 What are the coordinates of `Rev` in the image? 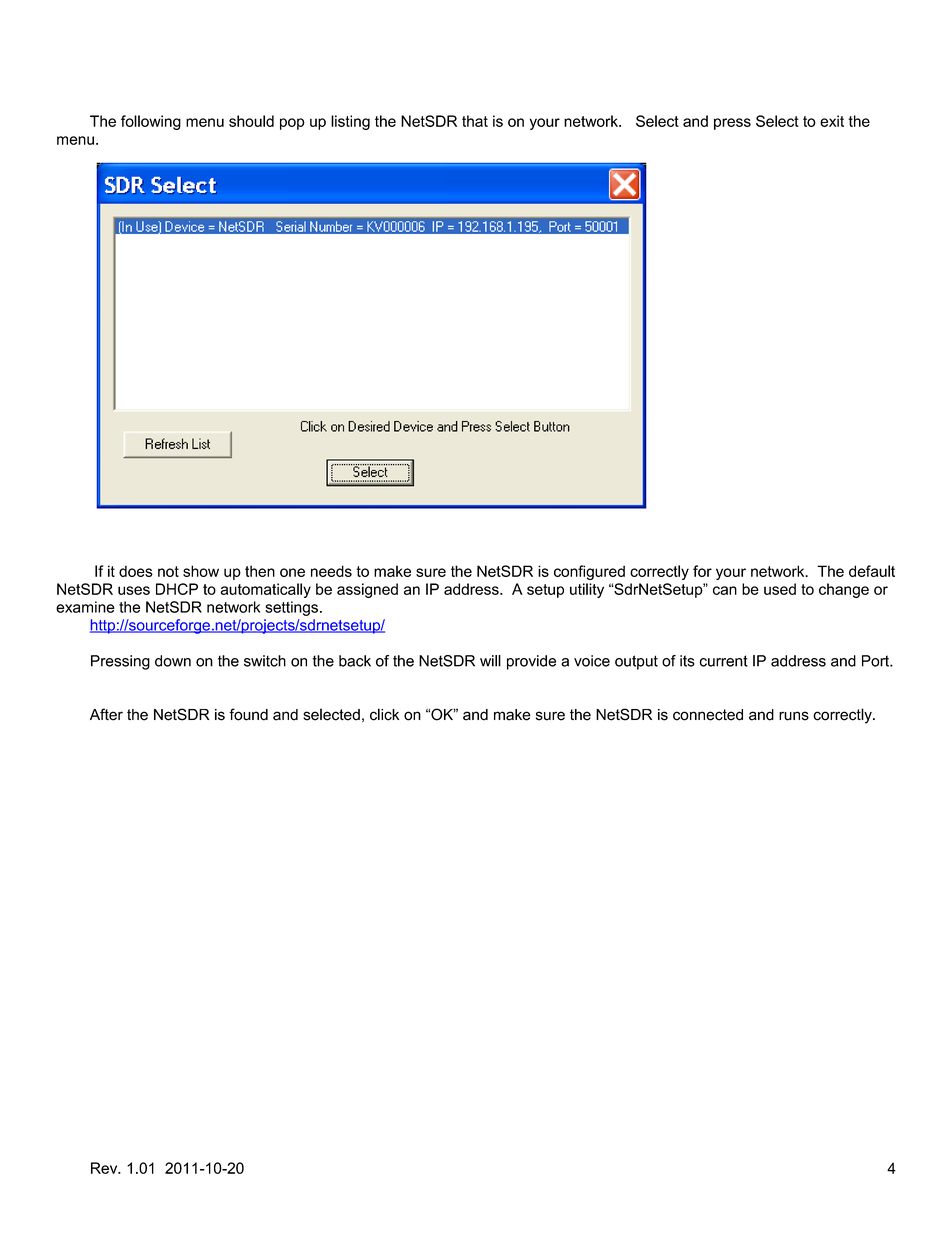 It's located at (105, 1168).
